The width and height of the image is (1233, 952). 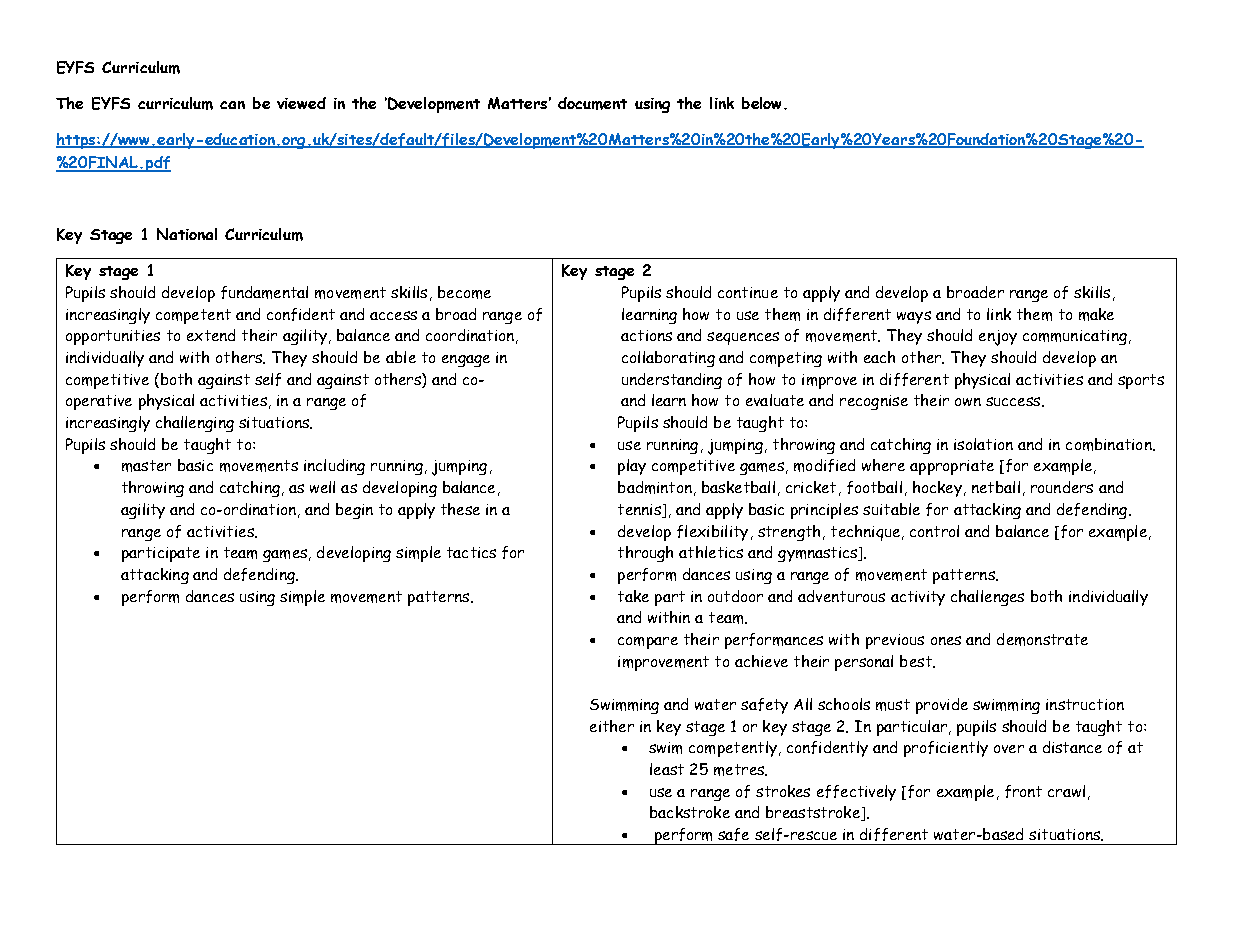 What do you see at coordinates (471, 552) in the image?
I see `tactics` at bounding box center [471, 552].
